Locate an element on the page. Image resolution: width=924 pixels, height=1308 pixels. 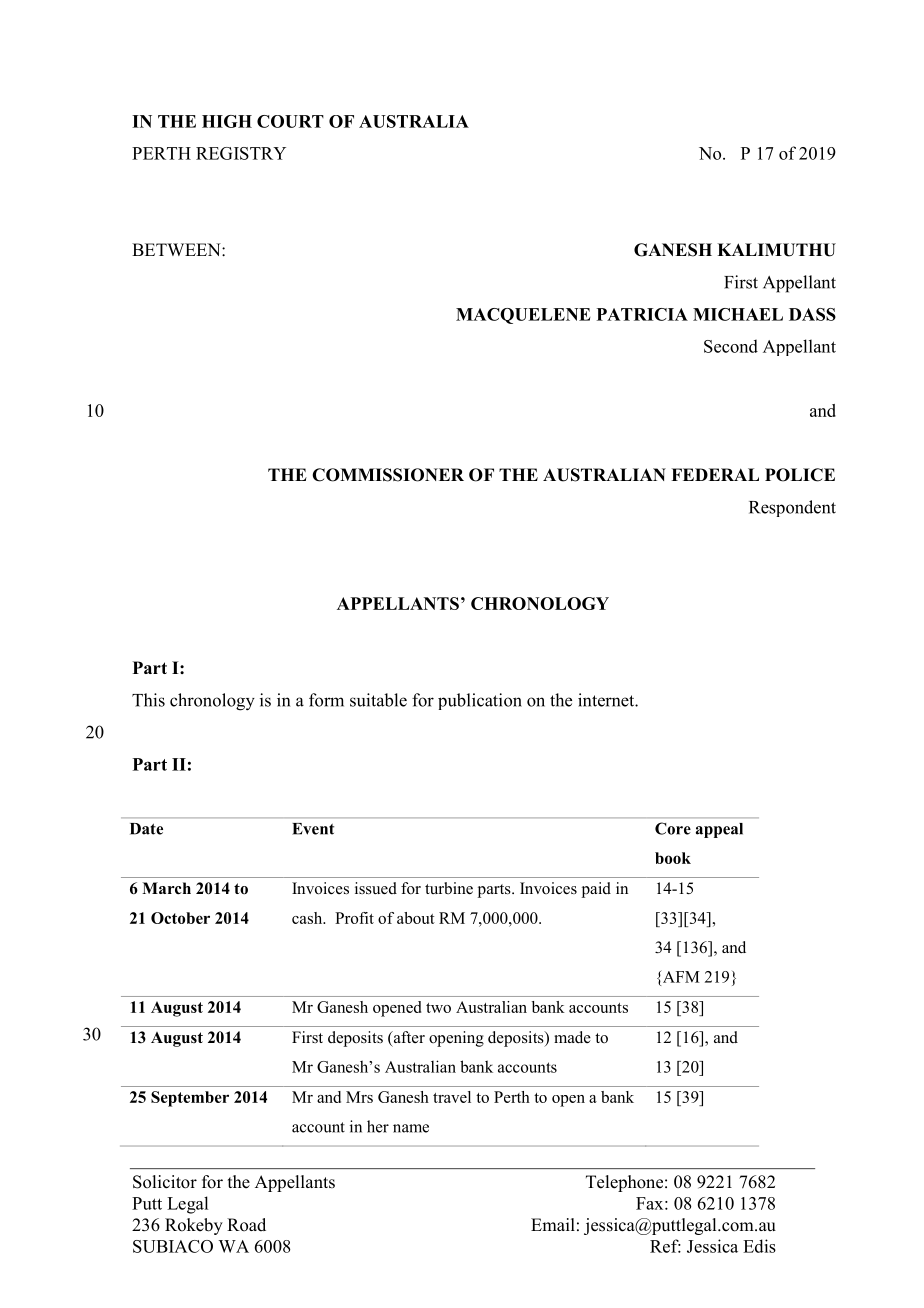
publication is located at coordinates (480, 701).
